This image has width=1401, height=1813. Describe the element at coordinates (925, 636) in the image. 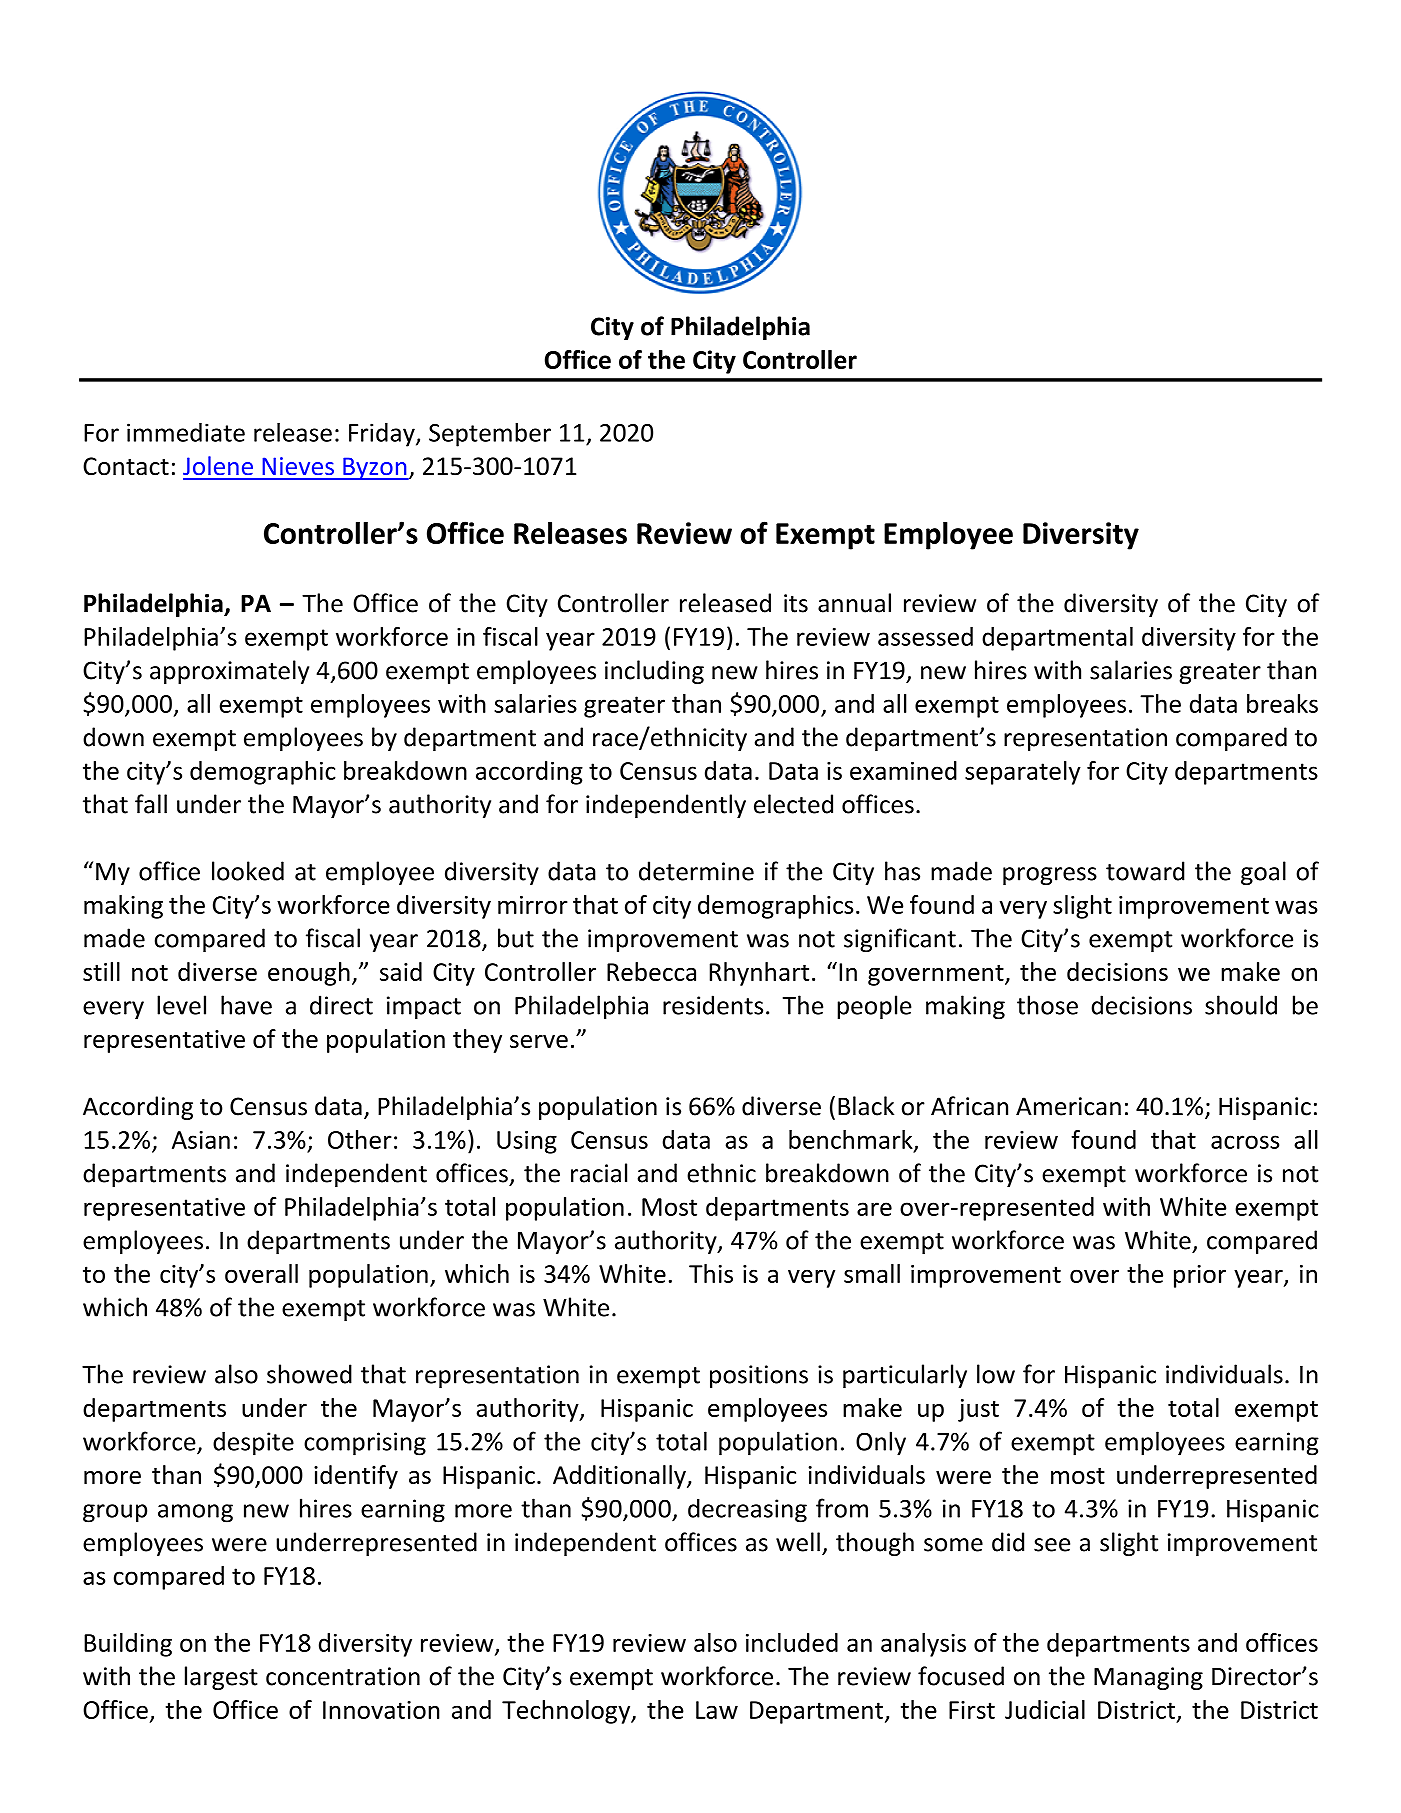

I see `assessed` at that location.
